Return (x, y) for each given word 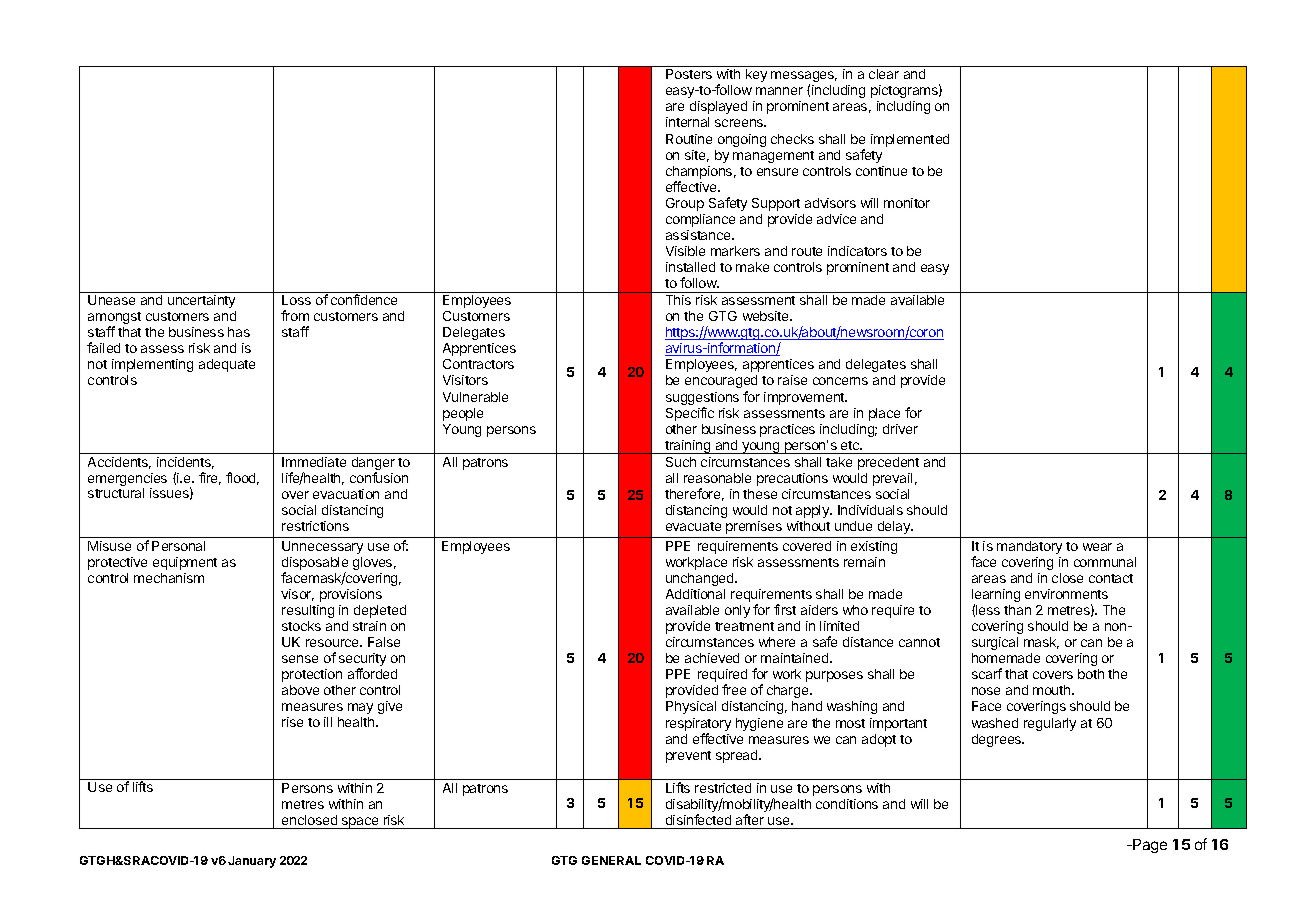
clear (884, 74)
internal (687, 122)
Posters (689, 74)
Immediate (314, 462)
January (252, 862)
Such (681, 462)
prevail (892, 479)
